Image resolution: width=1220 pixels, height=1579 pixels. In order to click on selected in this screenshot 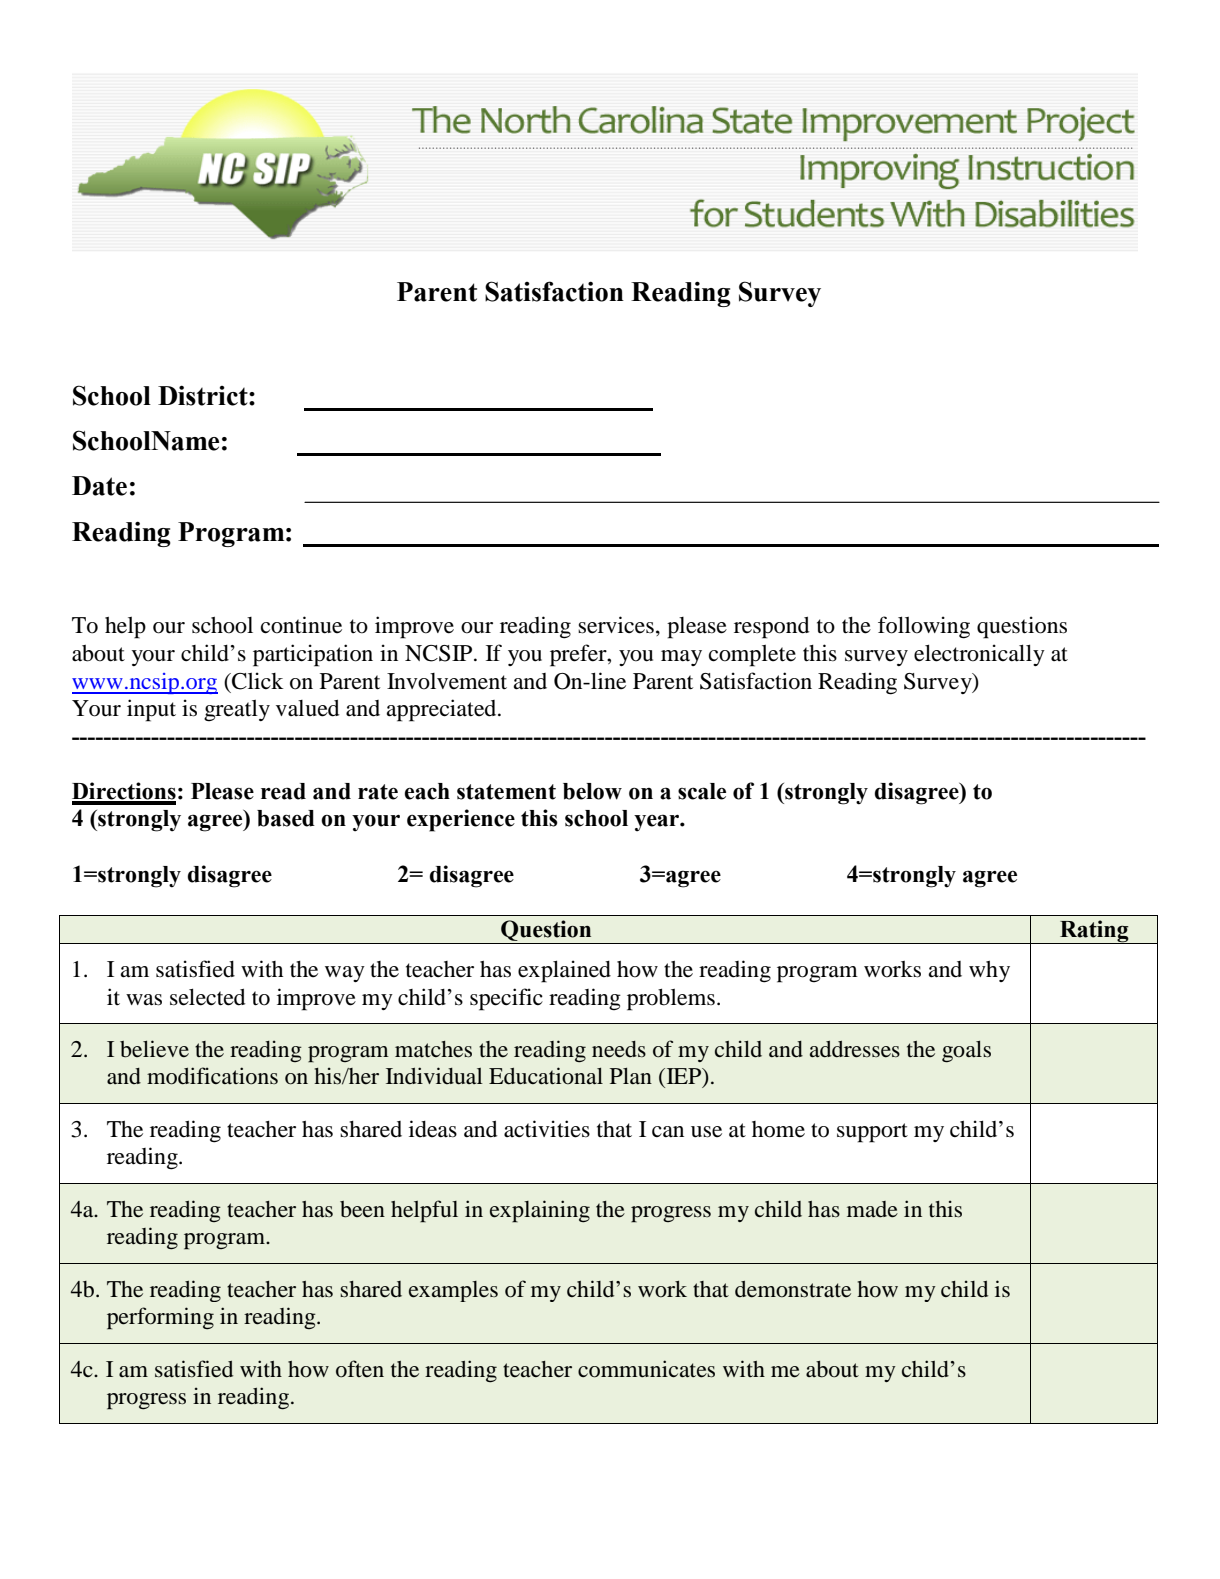, I will do `click(207, 997)`.
